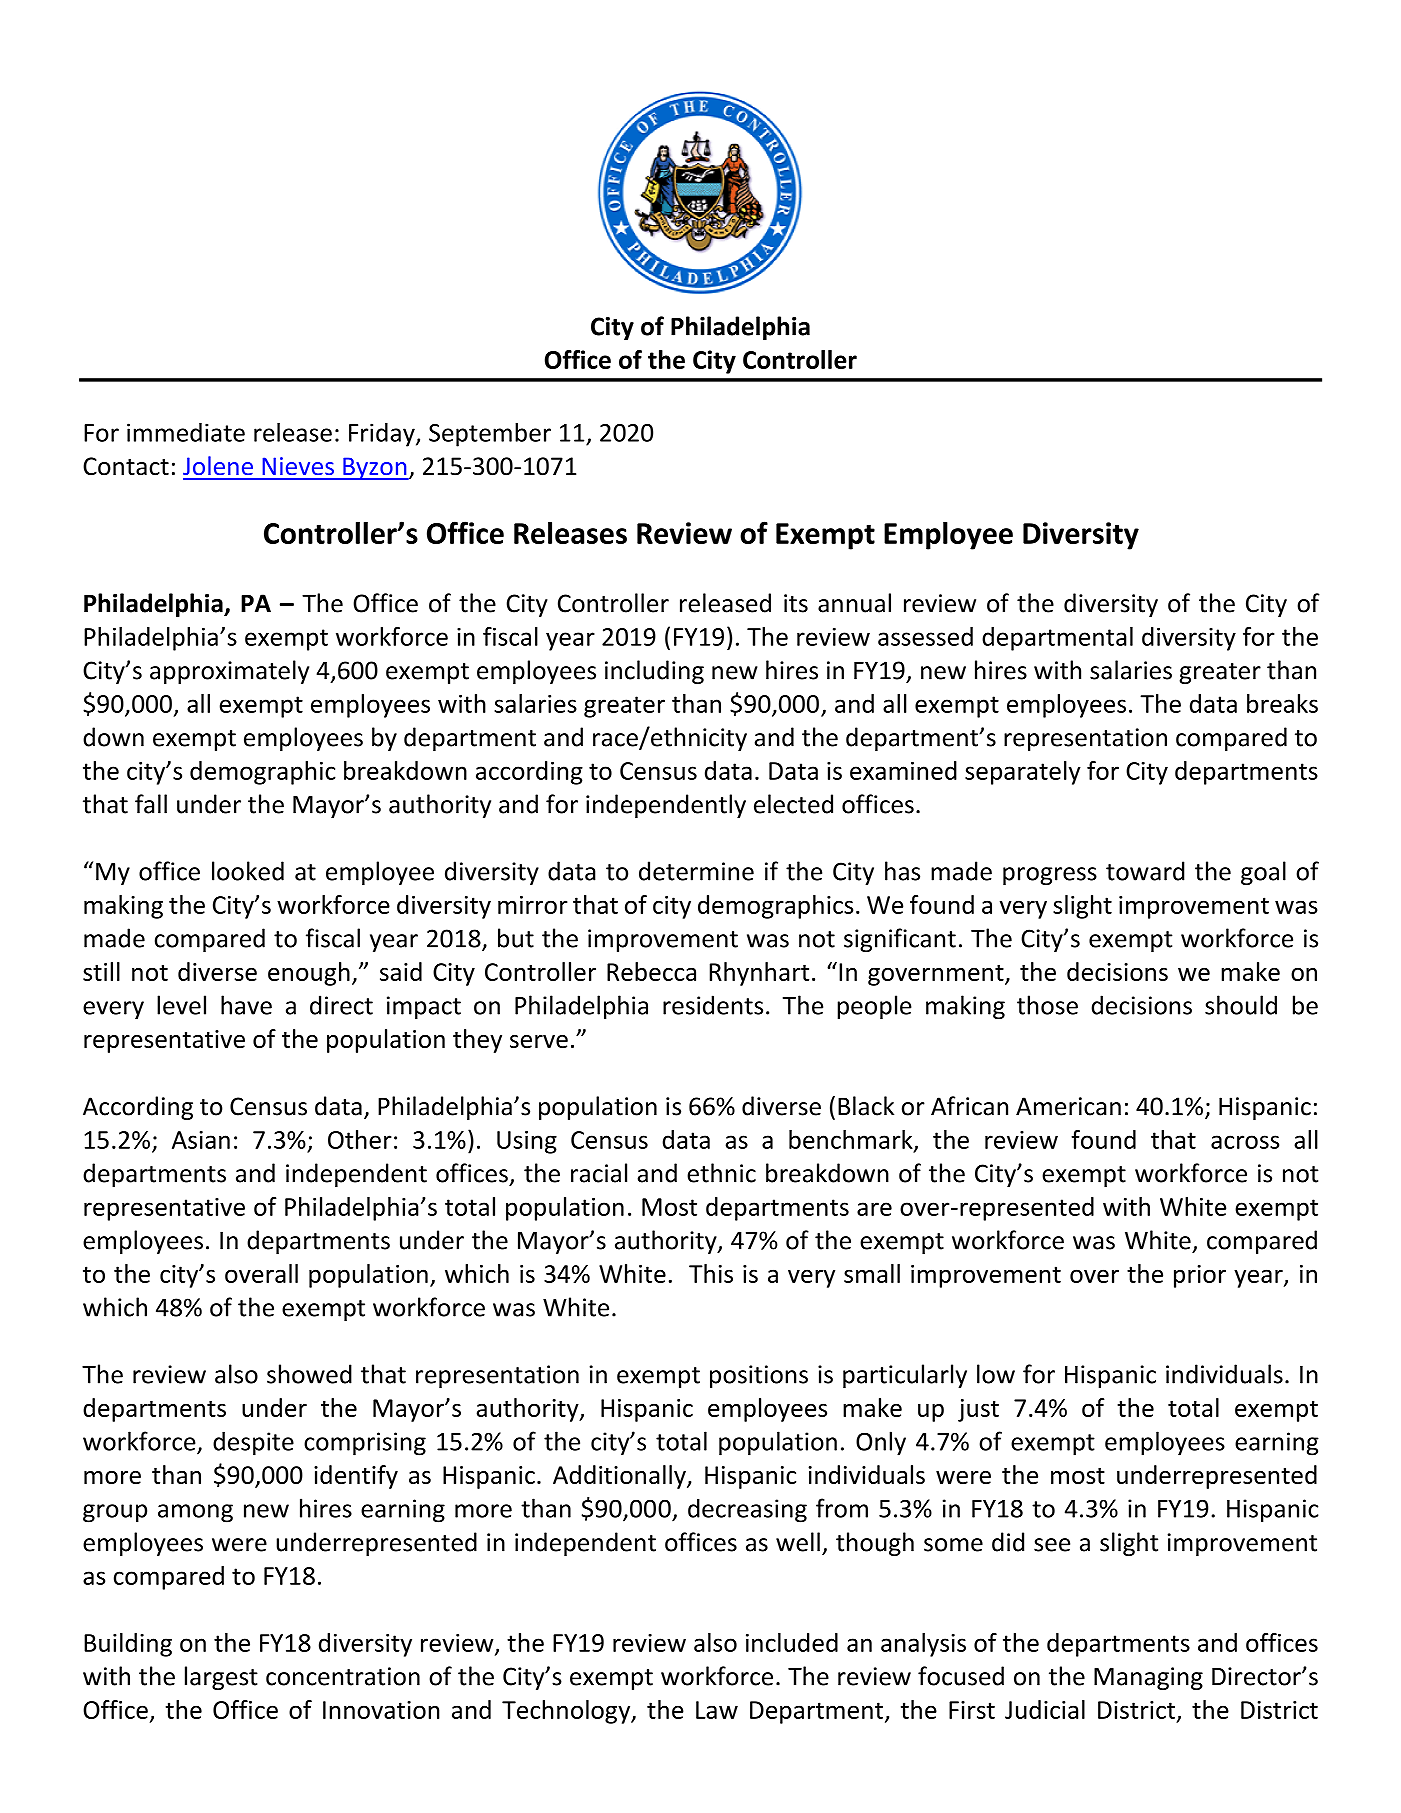  I want to click on immediate, so click(186, 432).
